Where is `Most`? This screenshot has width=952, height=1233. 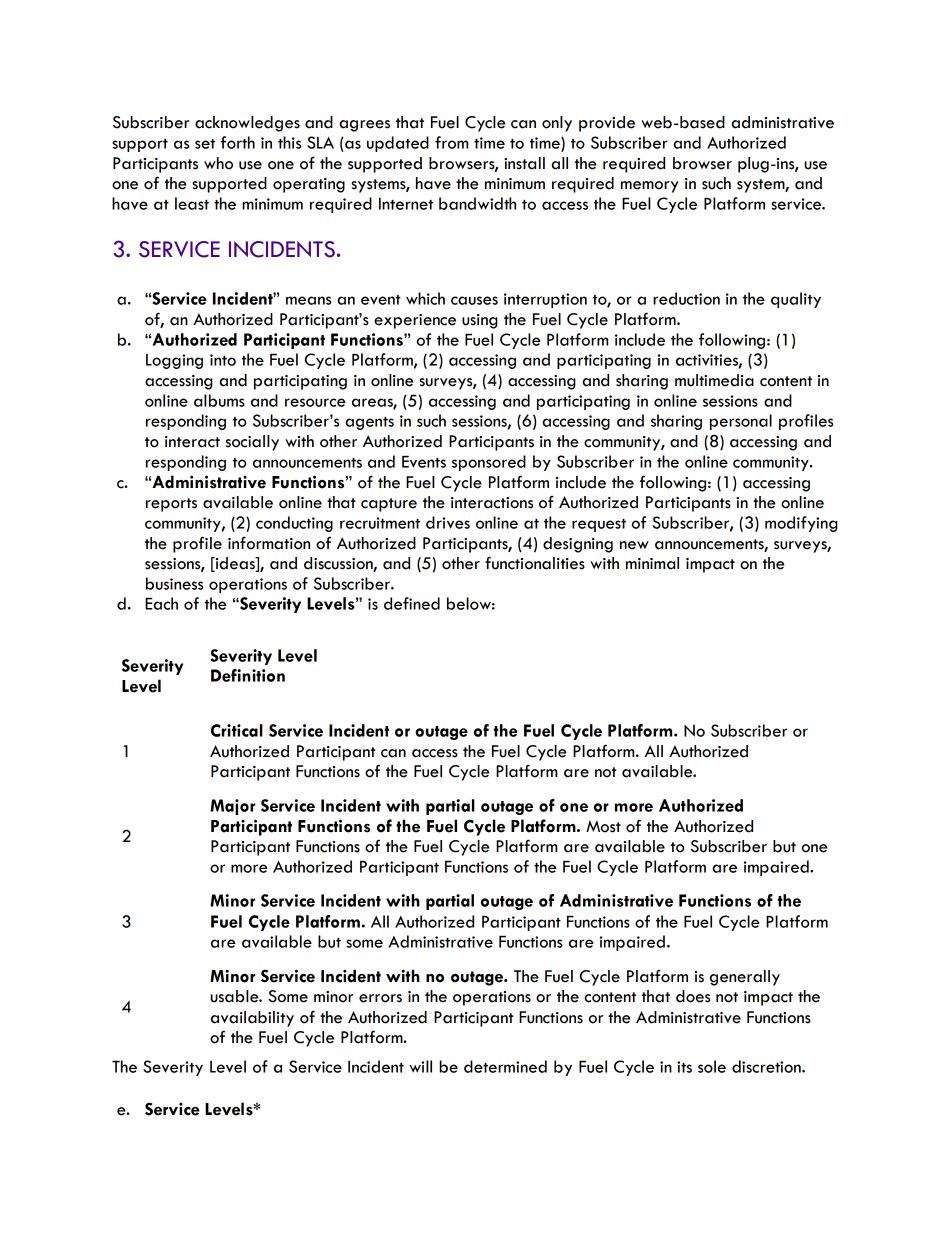 Most is located at coordinates (603, 826).
